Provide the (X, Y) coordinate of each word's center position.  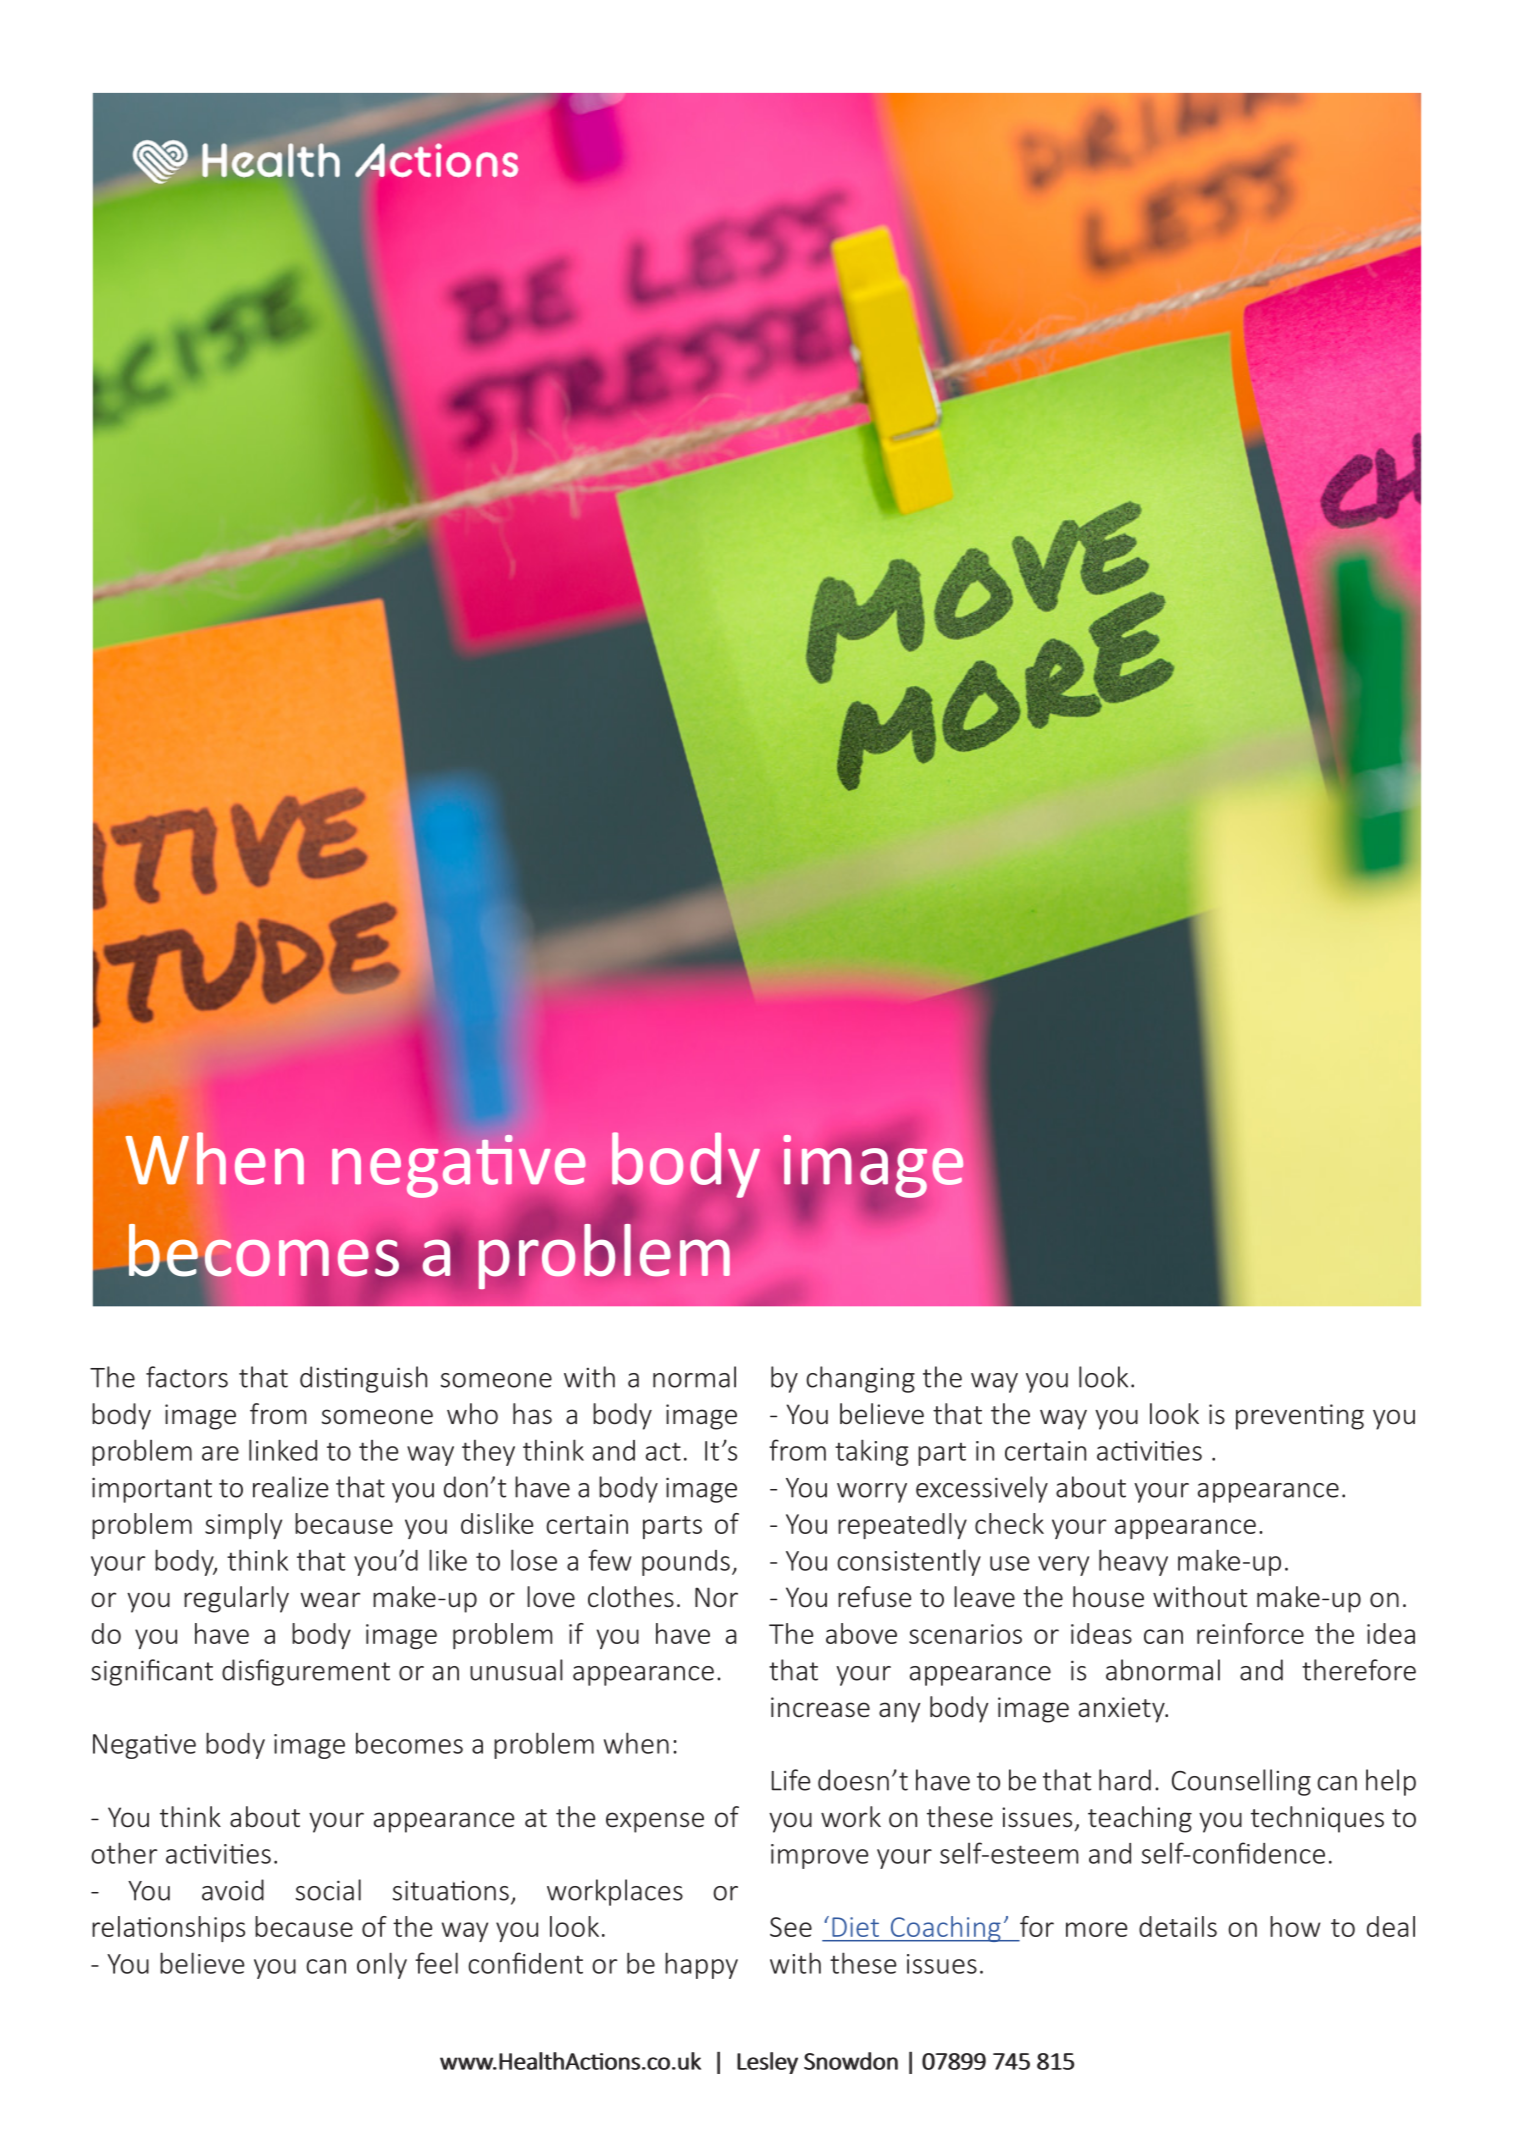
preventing (1300, 1417)
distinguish (363, 1379)
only (382, 1965)
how (1295, 1926)
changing (860, 1379)
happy (701, 1965)
